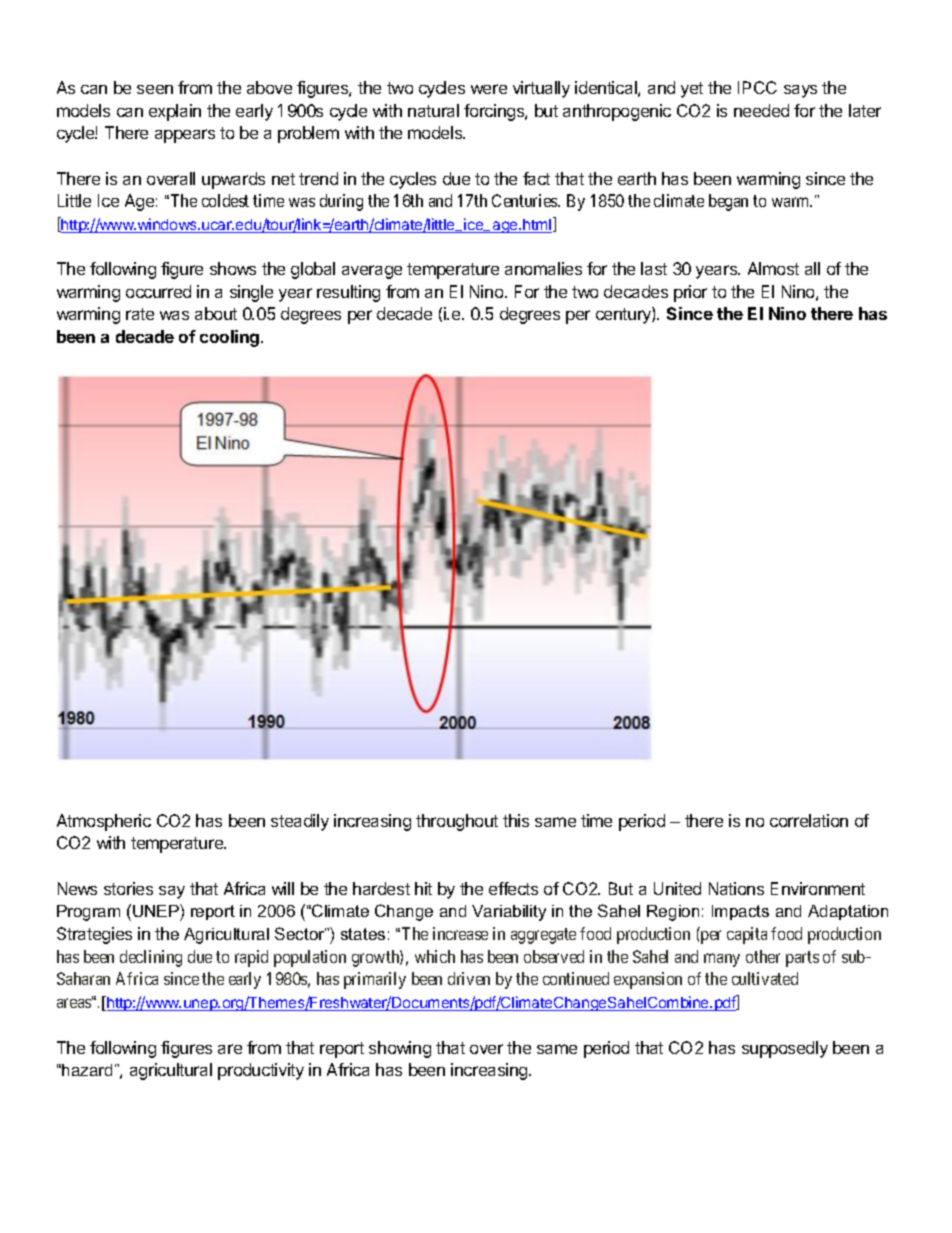 The height and width of the image is (1233, 952). Describe the element at coordinates (809, 820) in the image. I see `correlation` at that location.
